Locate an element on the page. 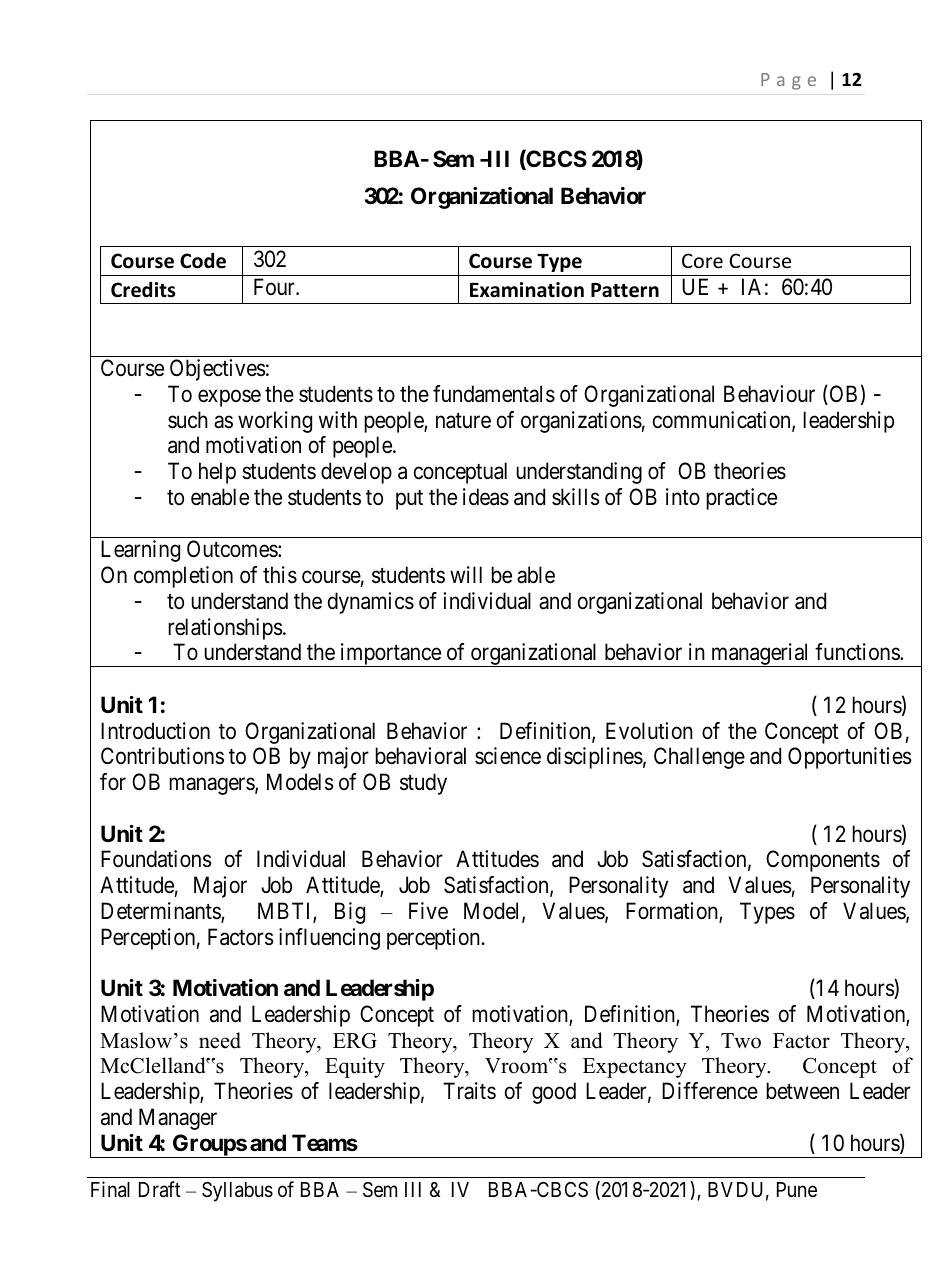 The width and height of the page is (952, 1270). Challenge is located at coordinates (699, 758).
